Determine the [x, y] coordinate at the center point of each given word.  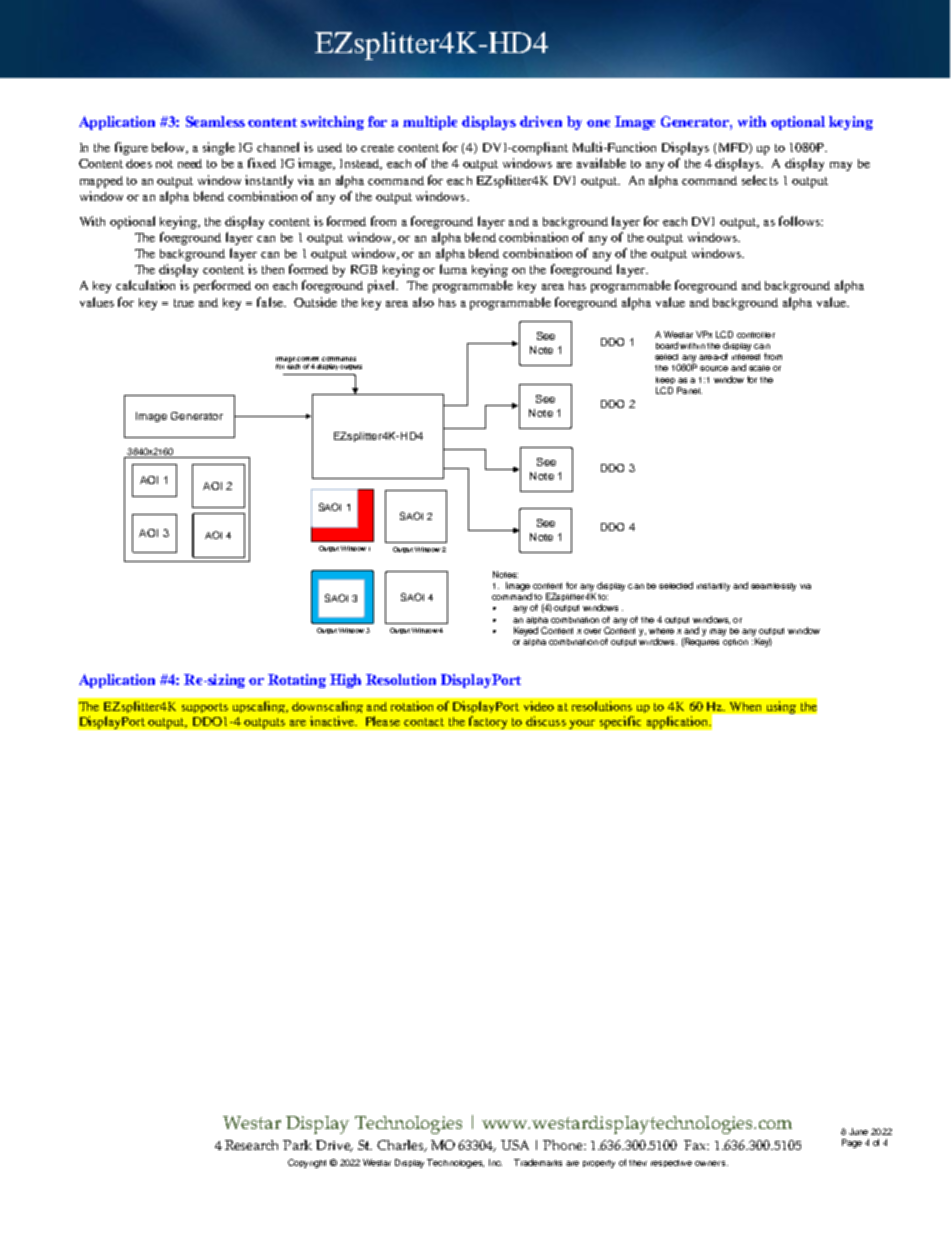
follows [800, 221]
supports [205, 708]
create [377, 148]
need [190, 163]
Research [251, 1145]
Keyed [526, 631]
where [661, 631]
